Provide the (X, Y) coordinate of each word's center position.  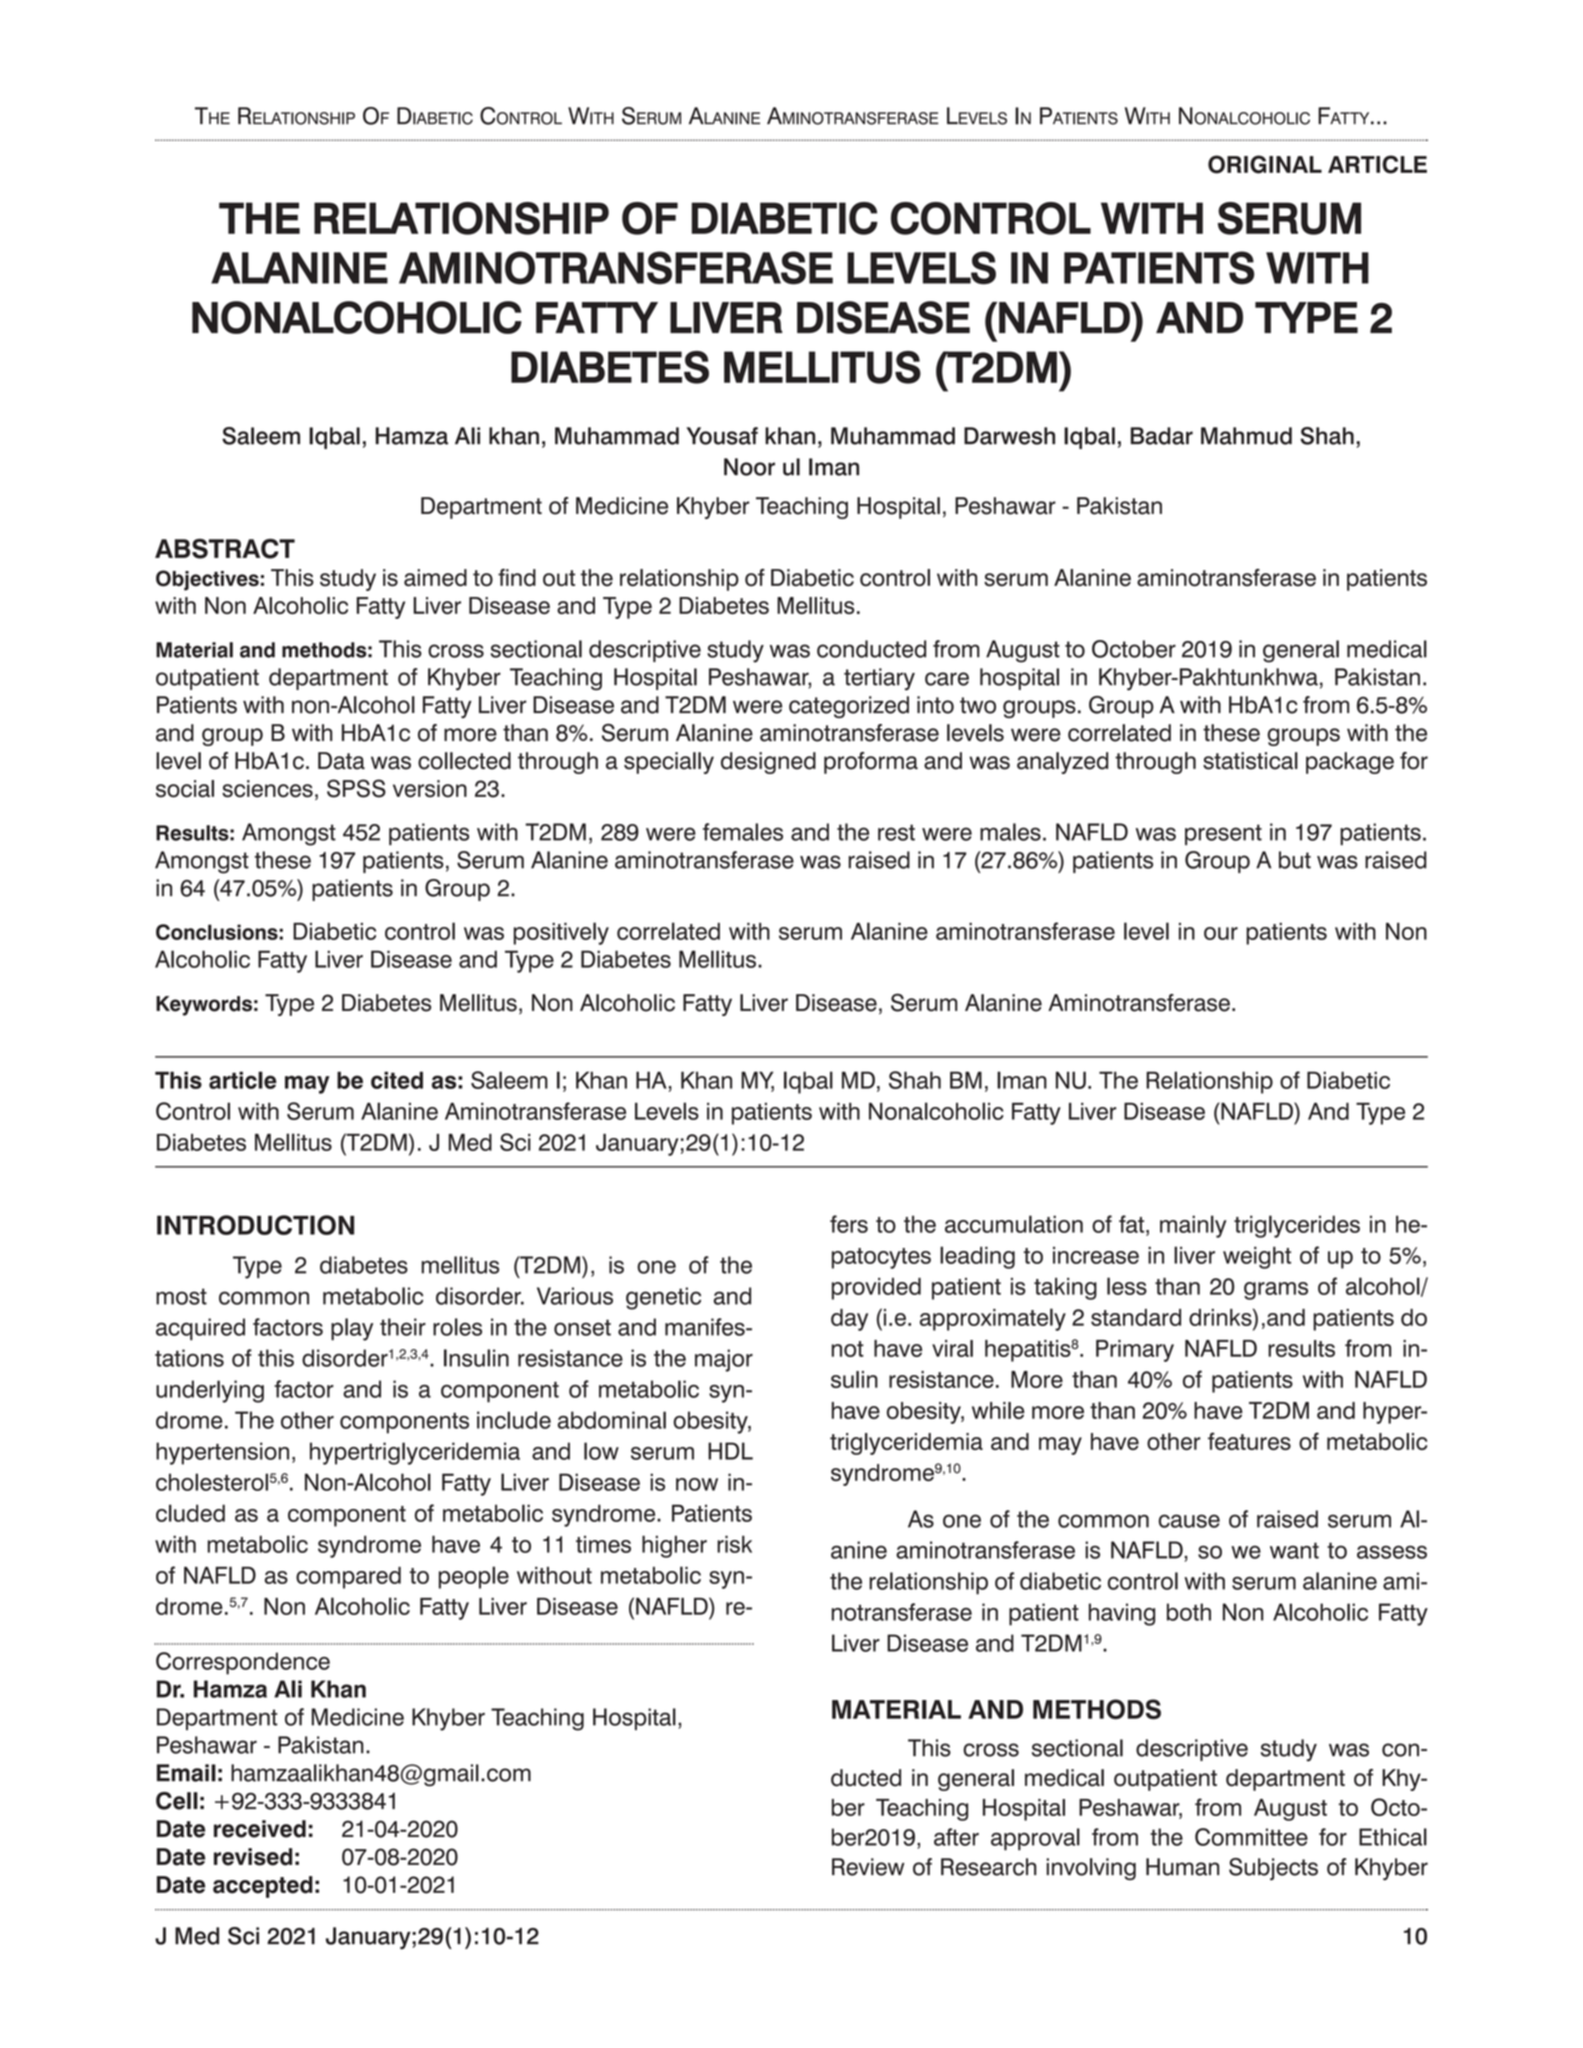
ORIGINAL (1265, 164)
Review (868, 1867)
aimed (435, 578)
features (1249, 1441)
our (1221, 933)
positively (561, 933)
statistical (1250, 761)
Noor (749, 467)
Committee (1251, 1837)
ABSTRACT (225, 549)
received (260, 1829)
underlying (210, 1391)
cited (397, 1080)
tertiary (879, 679)
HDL (730, 1451)
